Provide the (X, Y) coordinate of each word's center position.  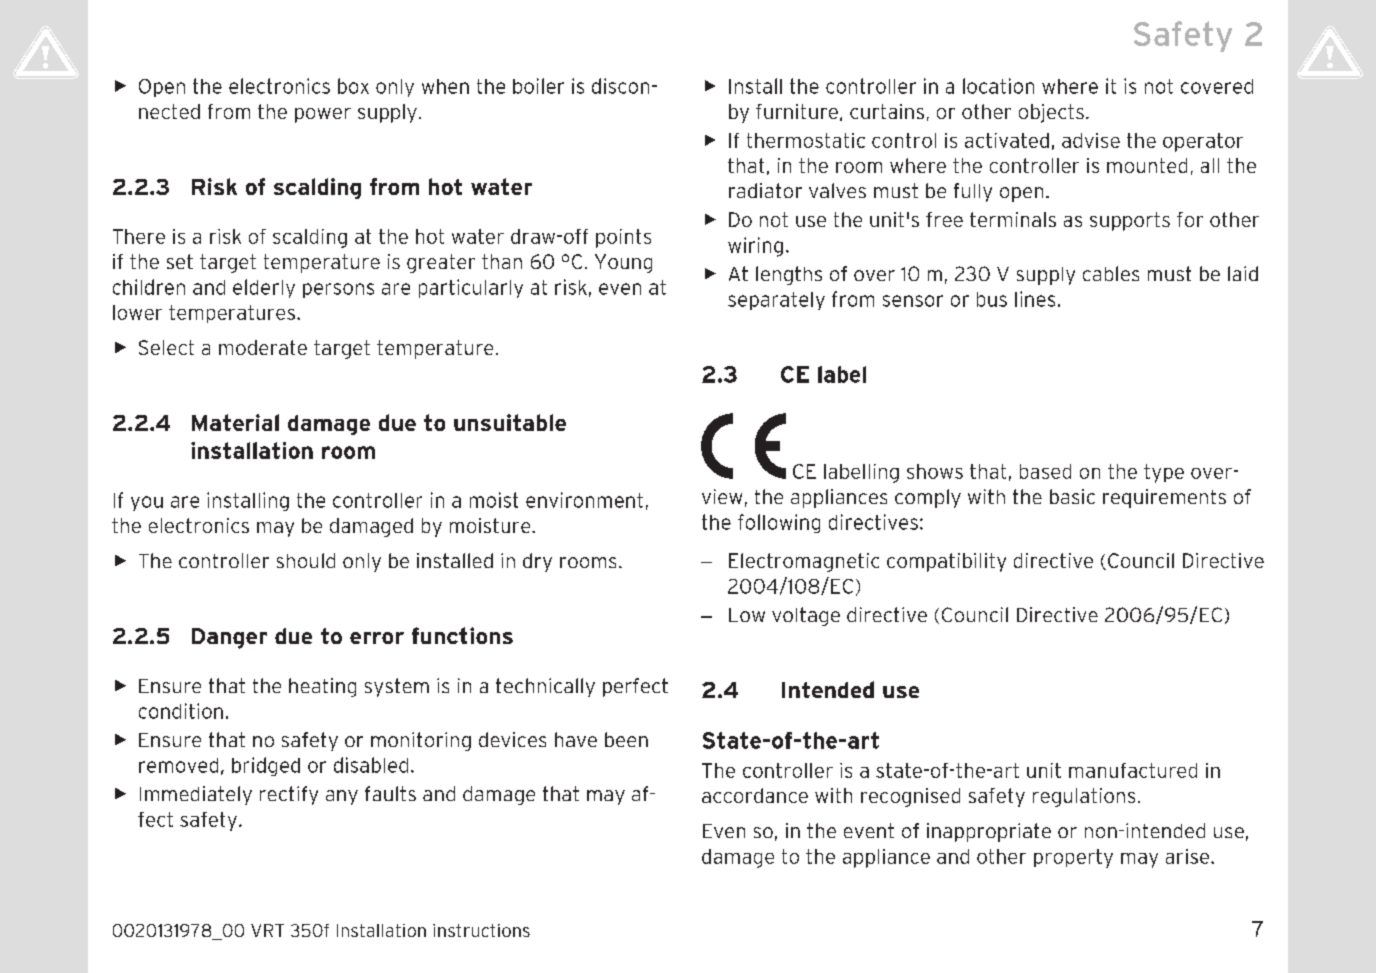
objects (1051, 113)
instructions (481, 930)
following (779, 523)
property (1073, 858)
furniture (797, 111)
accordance (755, 795)
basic (1072, 496)
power (323, 115)
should (306, 560)
